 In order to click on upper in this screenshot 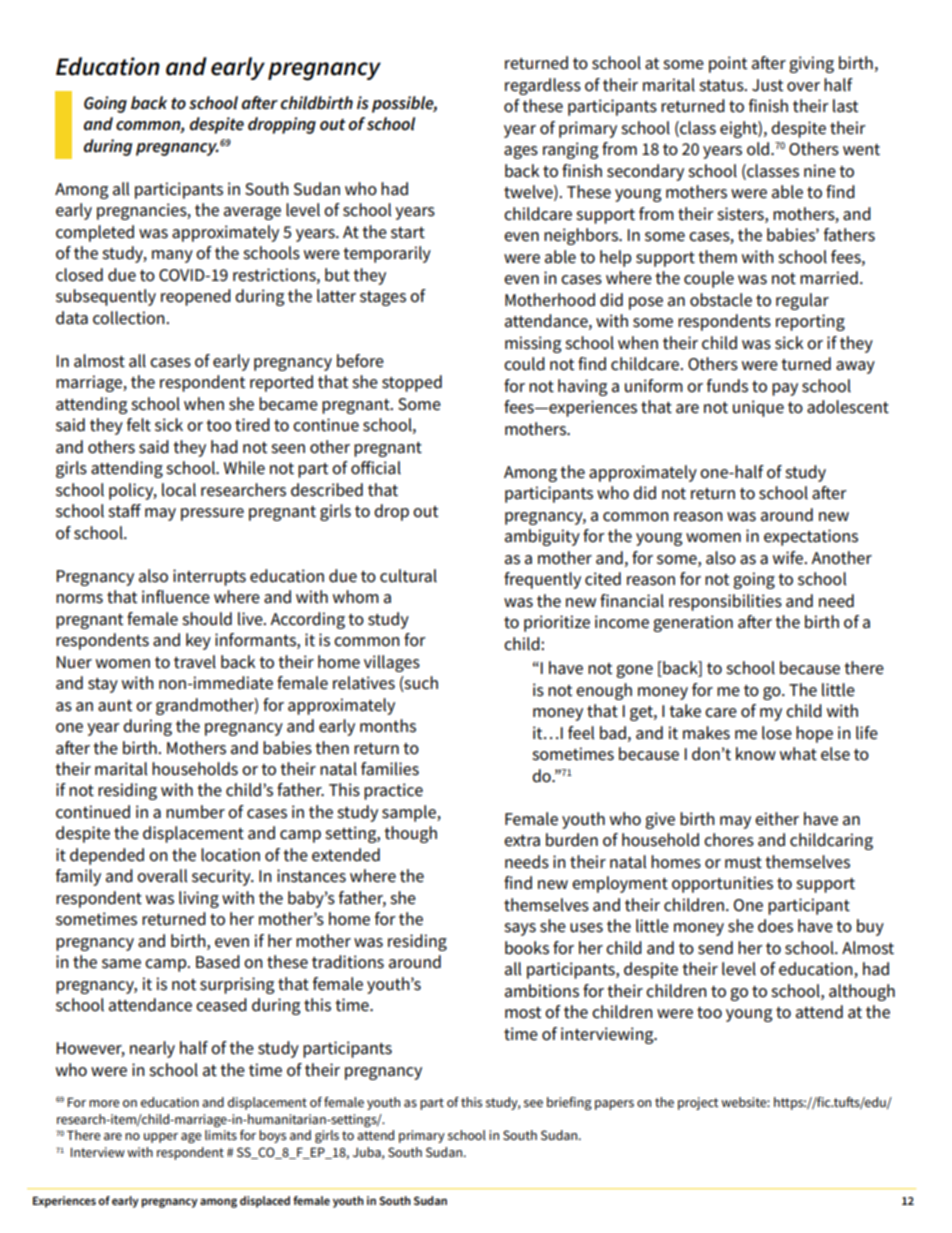, I will do `click(161, 1138)`.
